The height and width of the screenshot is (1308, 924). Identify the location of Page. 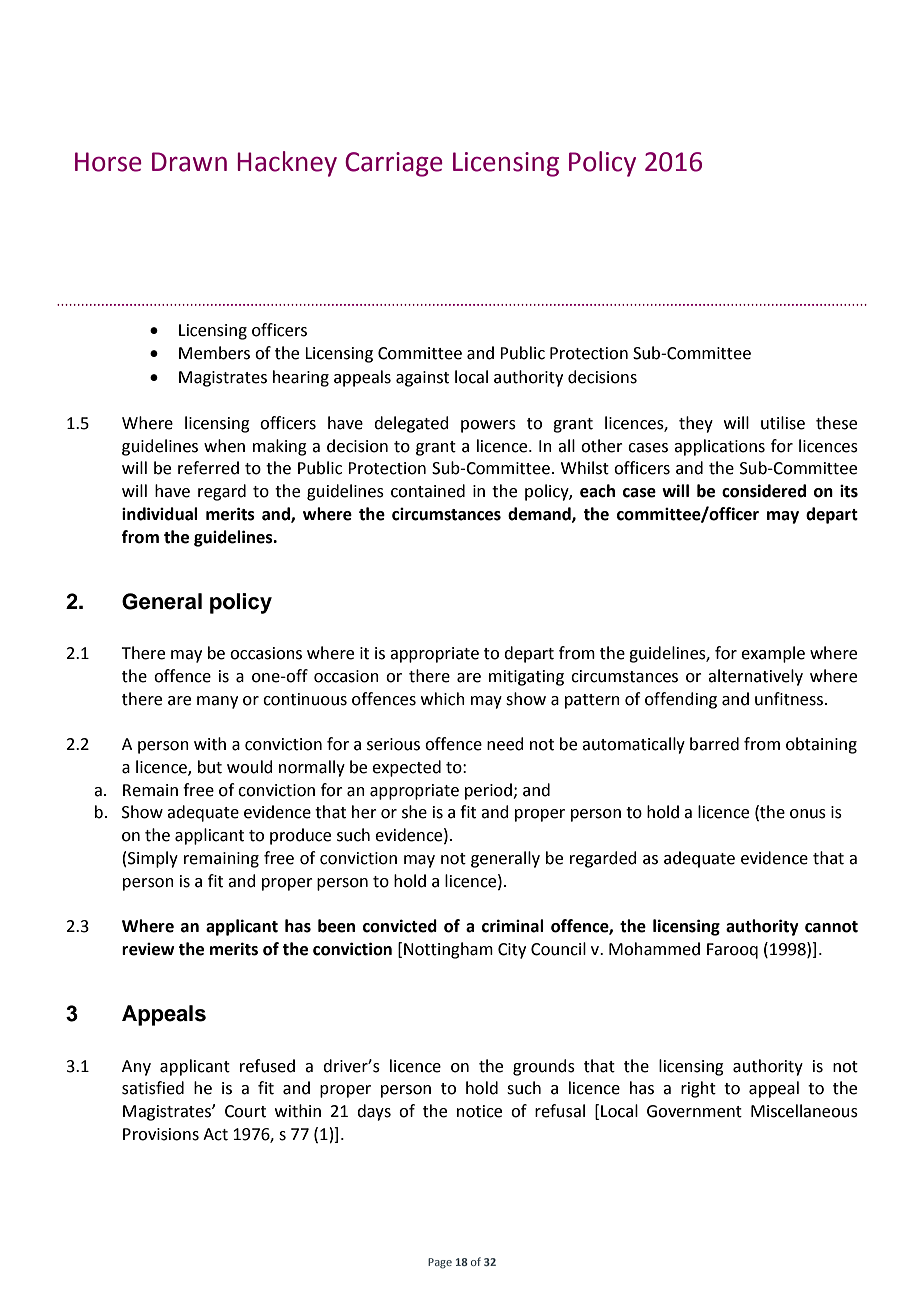
(440, 1263).
